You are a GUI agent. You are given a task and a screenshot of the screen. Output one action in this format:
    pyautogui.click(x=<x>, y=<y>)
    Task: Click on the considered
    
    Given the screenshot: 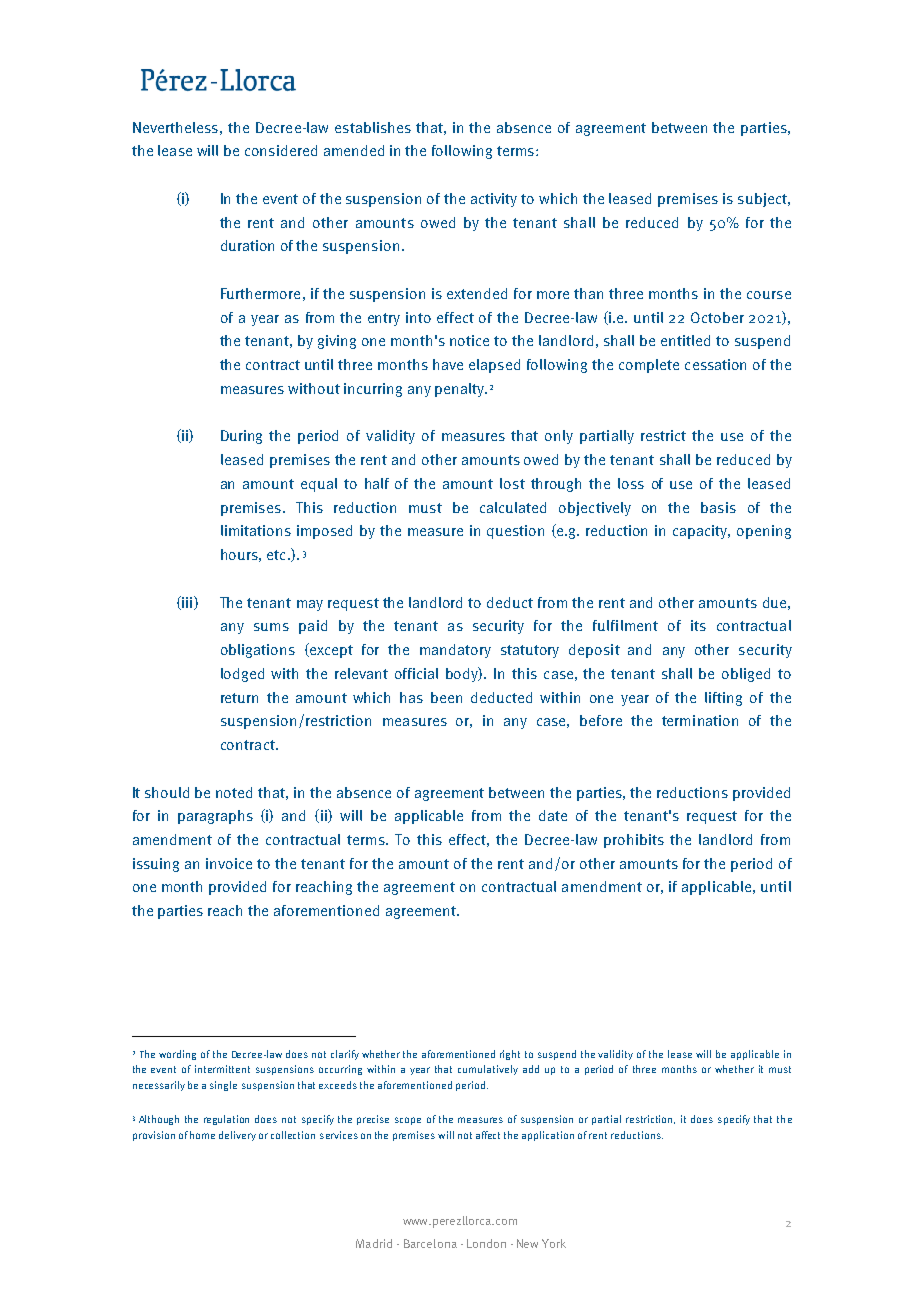 What is the action you would take?
    pyautogui.click(x=281, y=150)
